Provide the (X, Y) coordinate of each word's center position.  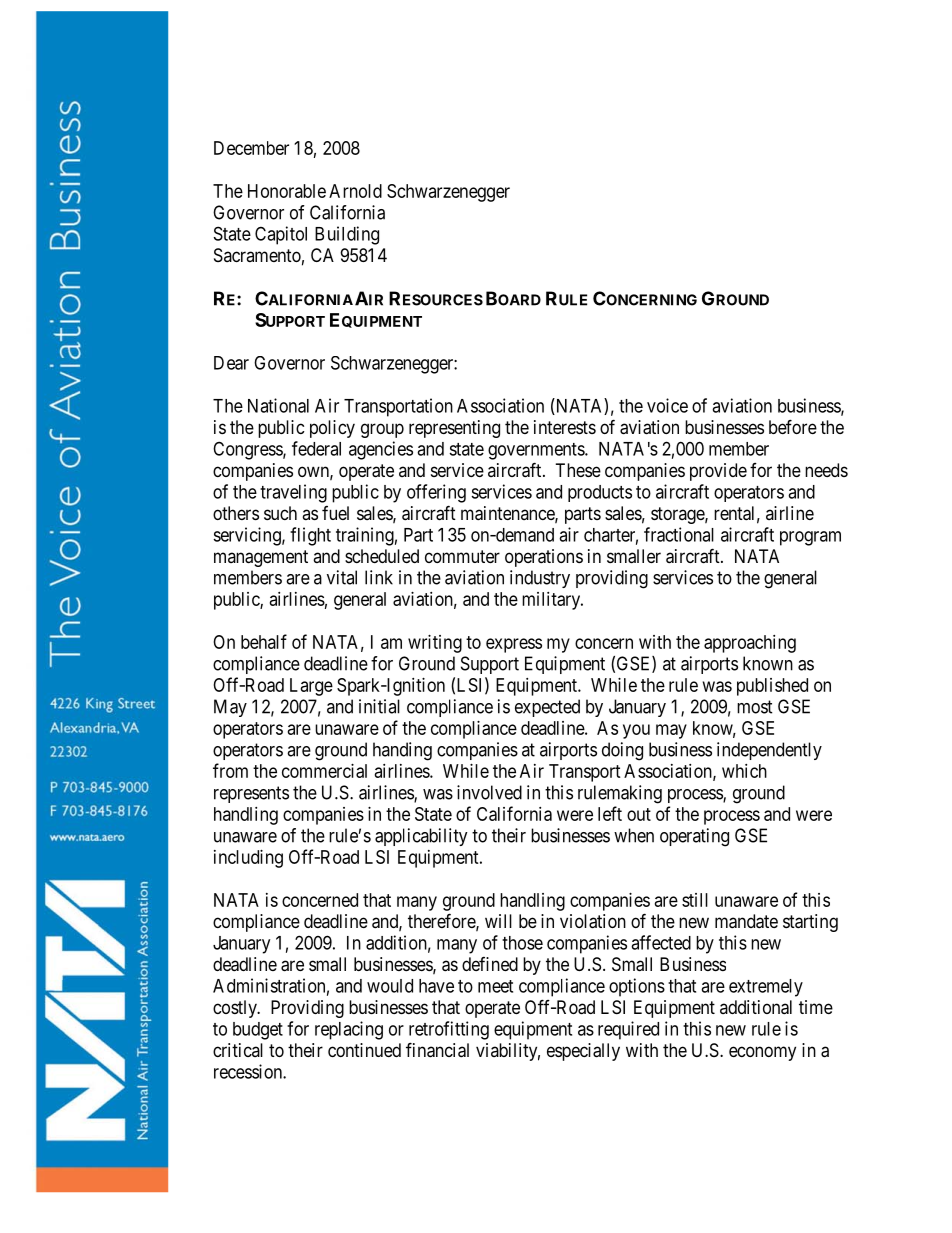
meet (495, 986)
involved (489, 792)
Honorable (287, 191)
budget (258, 1031)
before (793, 426)
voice (667, 405)
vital (342, 577)
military (552, 601)
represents (251, 794)
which (744, 771)
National (278, 405)
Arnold (355, 191)
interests (565, 427)
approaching (750, 644)
